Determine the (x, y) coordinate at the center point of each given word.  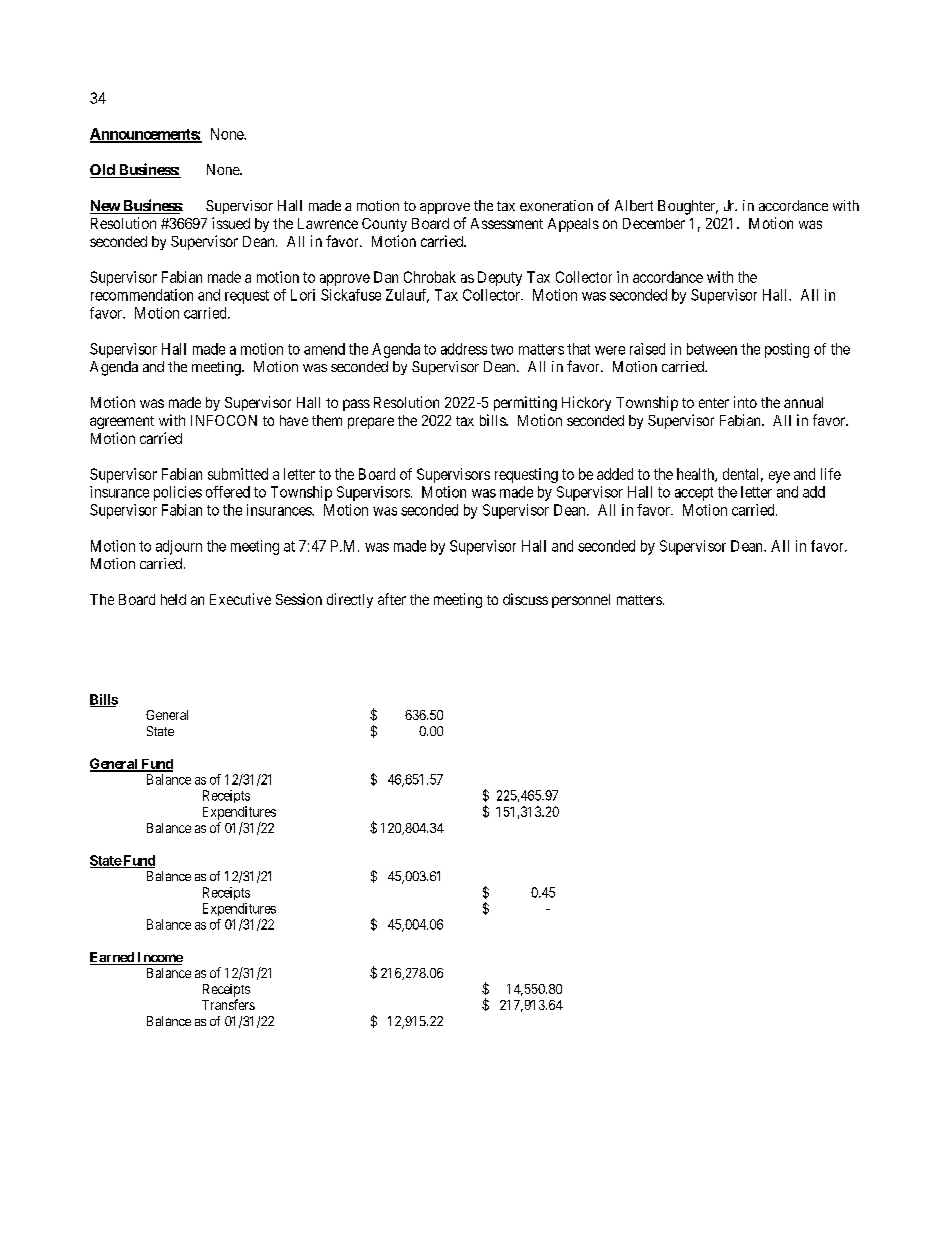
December (654, 223)
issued (231, 223)
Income (159, 958)
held (173, 599)
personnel (581, 601)
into (745, 402)
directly (350, 600)
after (392, 599)
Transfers (228, 1004)
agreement (122, 422)
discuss (525, 599)
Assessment (507, 223)
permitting (525, 403)
